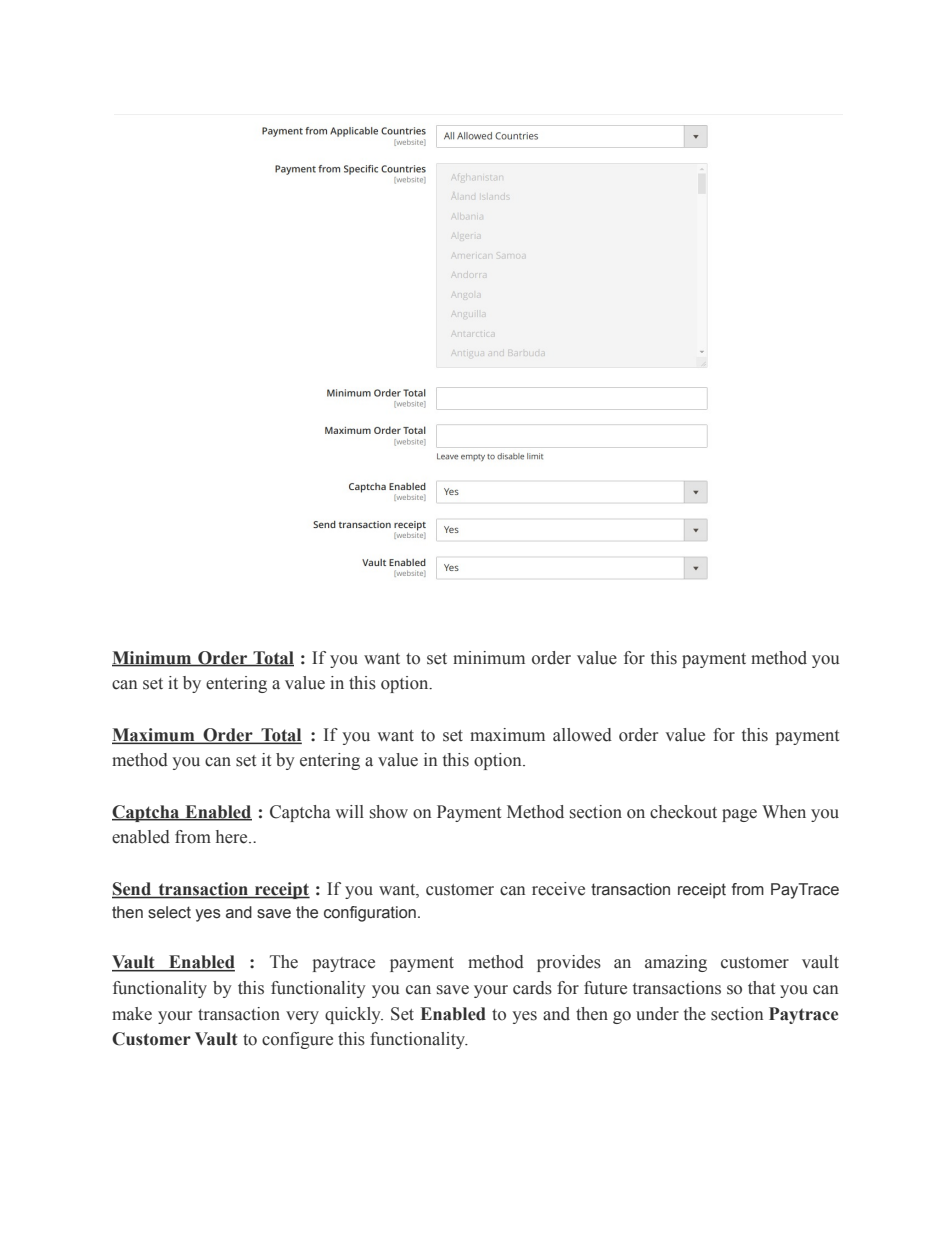 Image resolution: width=952 pixels, height=1233 pixels. What do you see at coordinates (297, 1040) in the document?
I see `configure` at bounding box center [297, 1040].
